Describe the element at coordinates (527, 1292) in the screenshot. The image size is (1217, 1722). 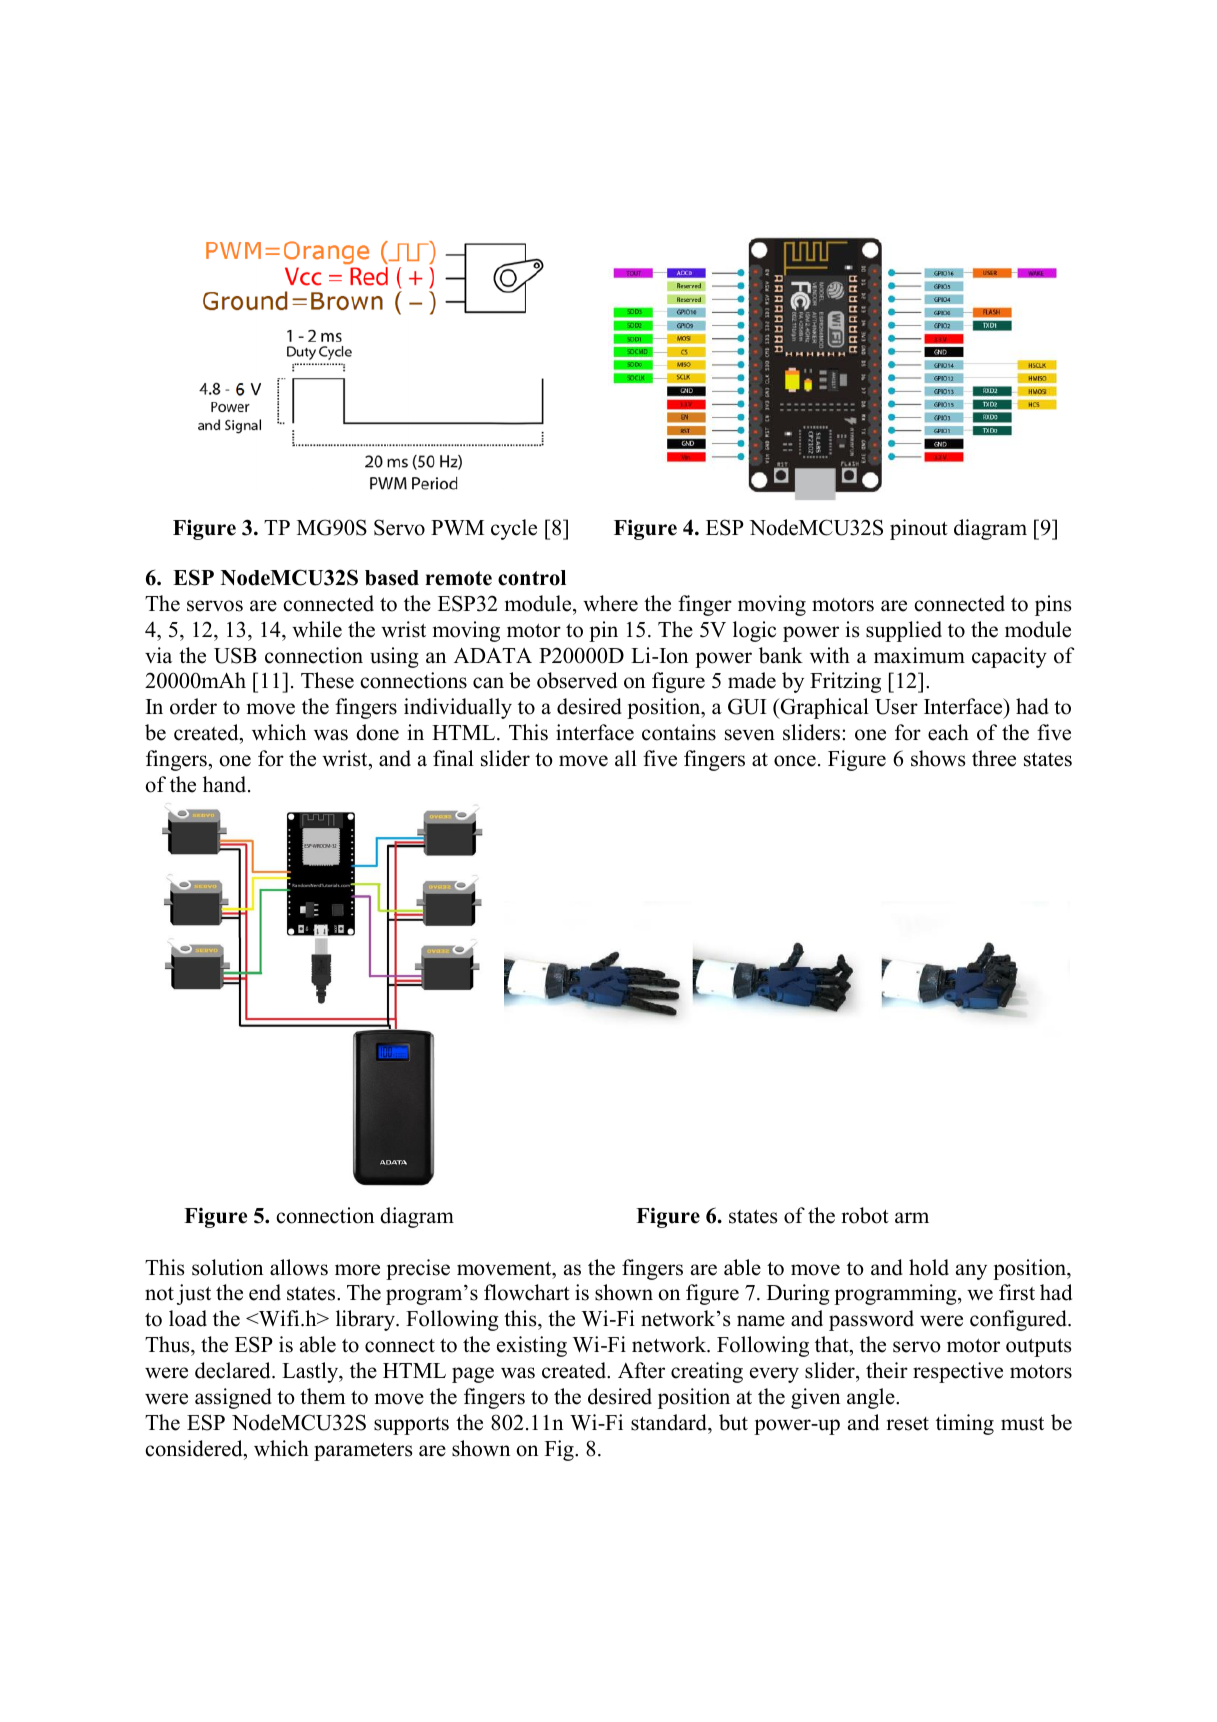
I see `flowchart` at that location.
